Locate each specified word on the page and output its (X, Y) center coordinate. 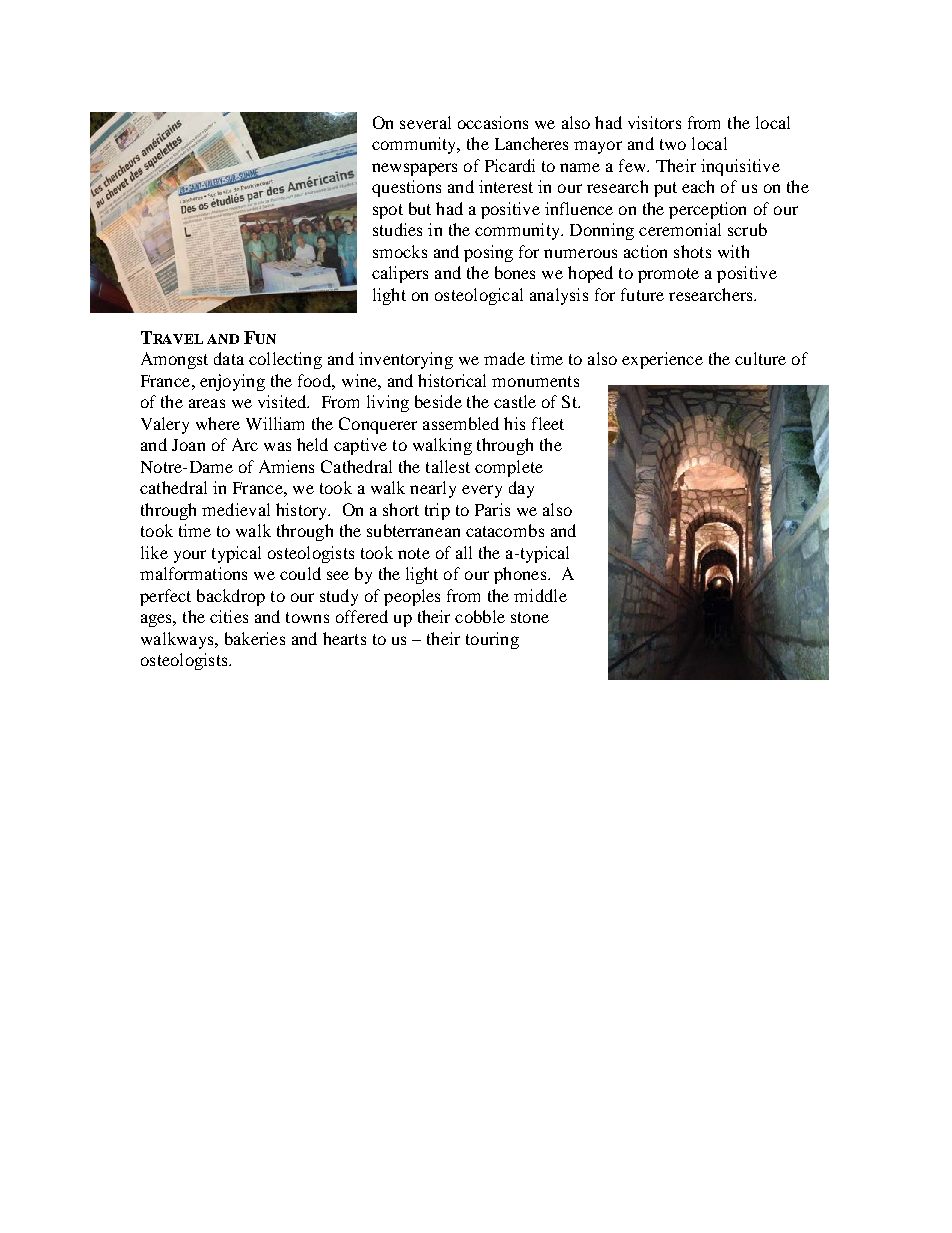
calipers (400, 274)
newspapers (414, 169)
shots (692, 251)
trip (437, 511)
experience (662, 360)
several (425, 122)
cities (229, 616)
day (521, 489)
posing (488, 253)
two (673, 144)
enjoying (232, 382)
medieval (236, 509)
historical (452, 380)
